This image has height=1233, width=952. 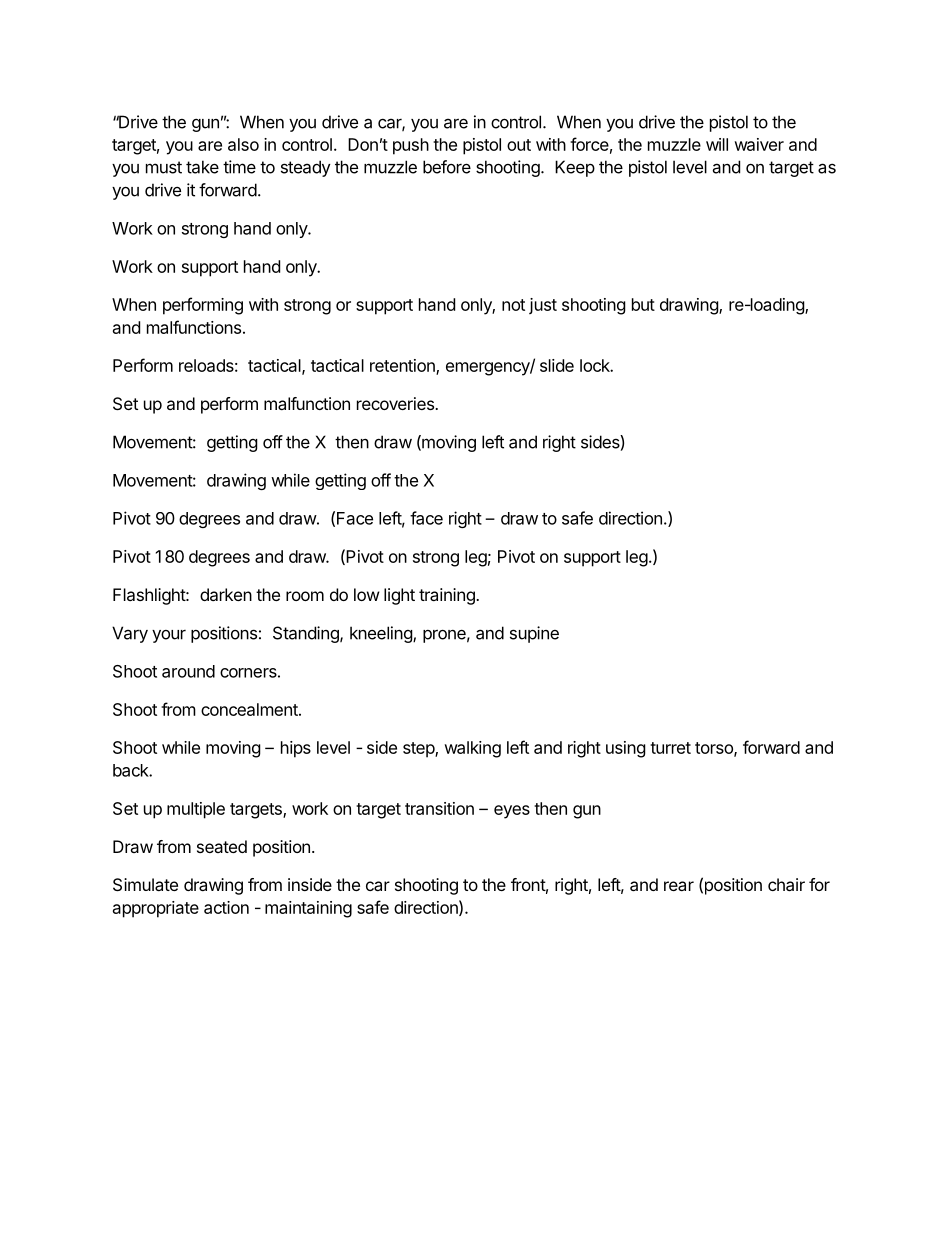 What do you see at coordinates (447, 167) in the image?
I see `before` at bounding box center [447, 167].
